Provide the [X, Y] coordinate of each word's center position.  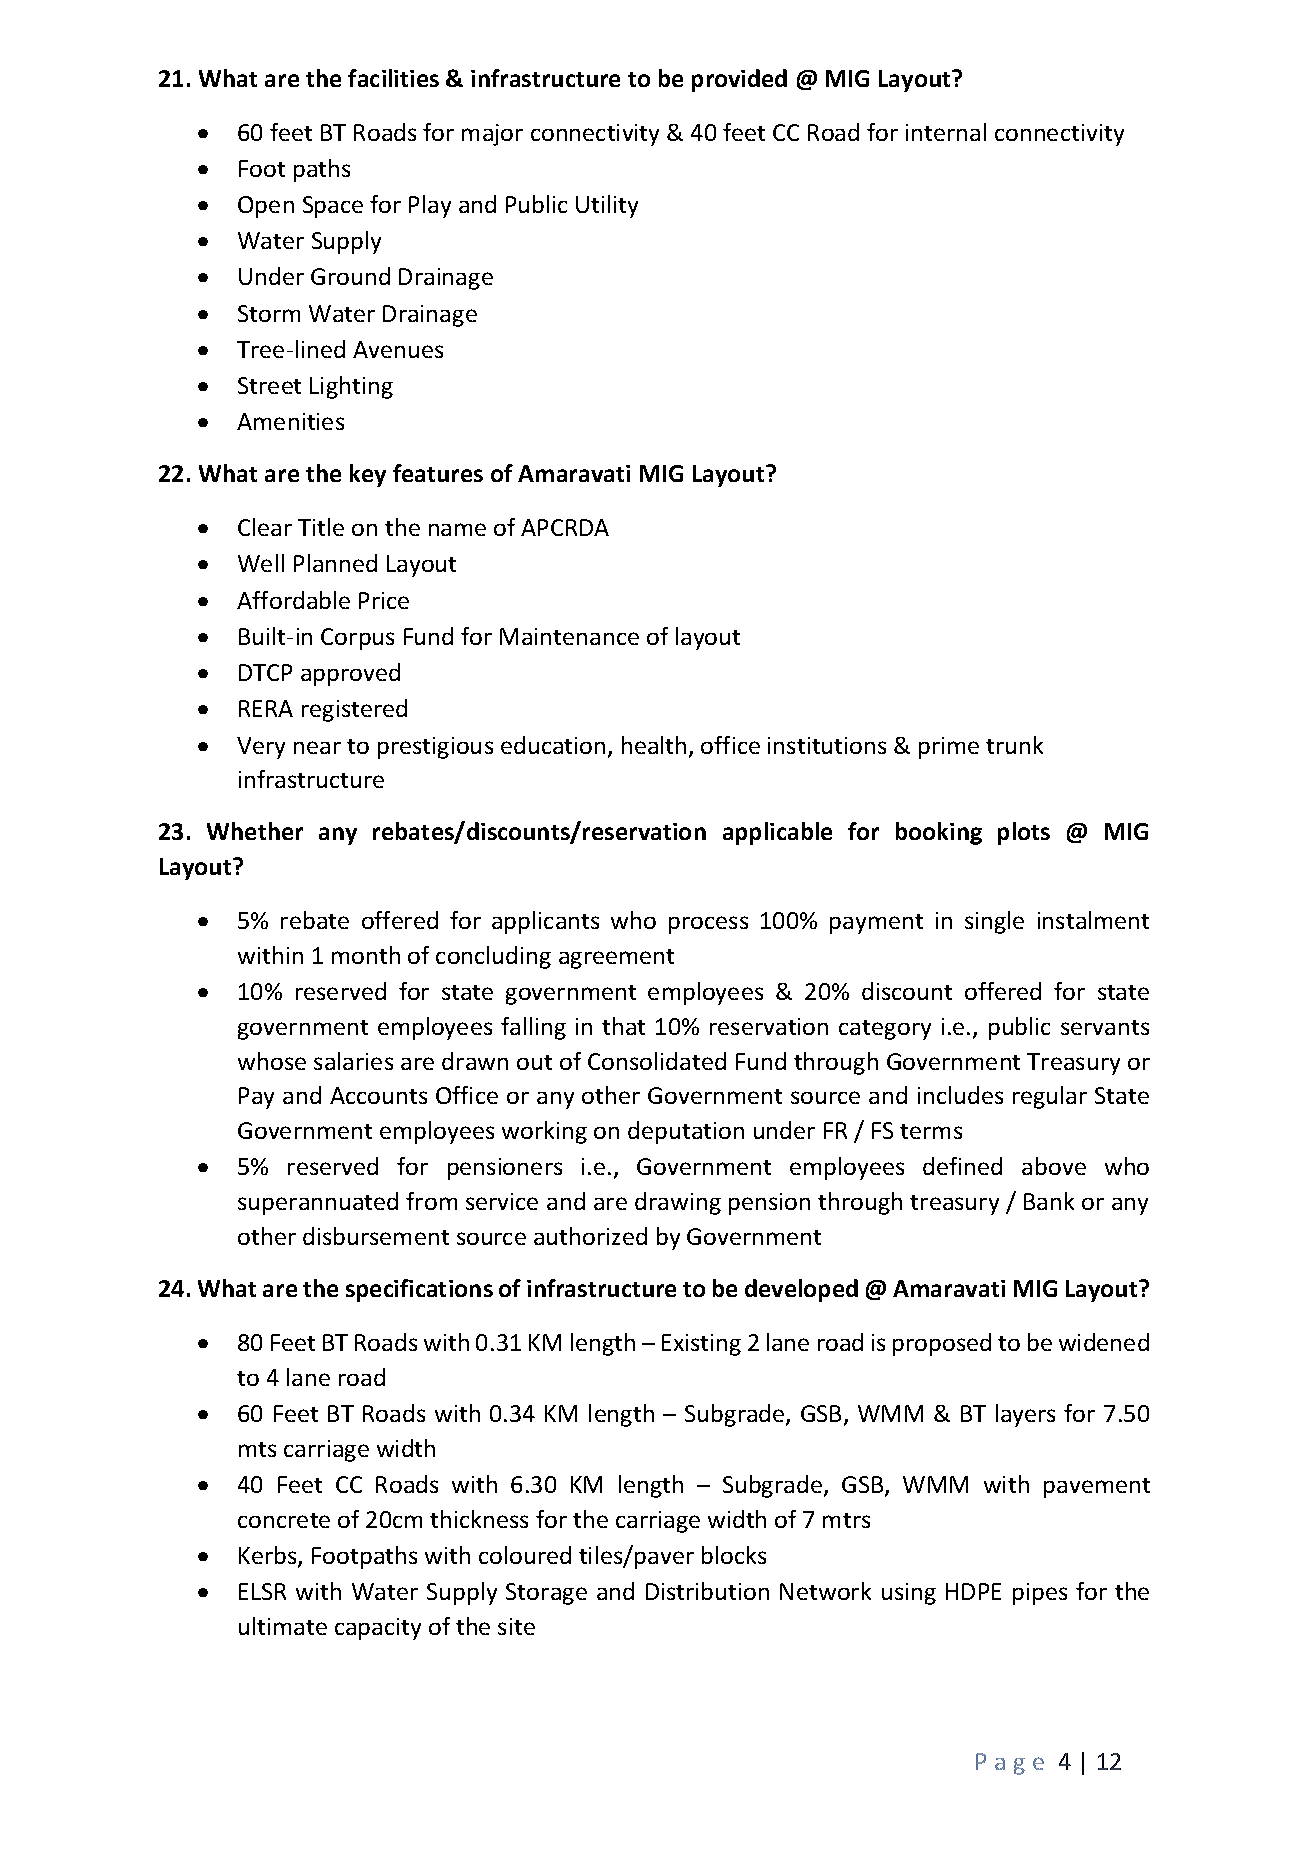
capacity [378, 1629]
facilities [393, 78]
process [708, 925]
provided [739, 80]
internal [946, 132]
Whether [255, 831]
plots [1024, 833]
